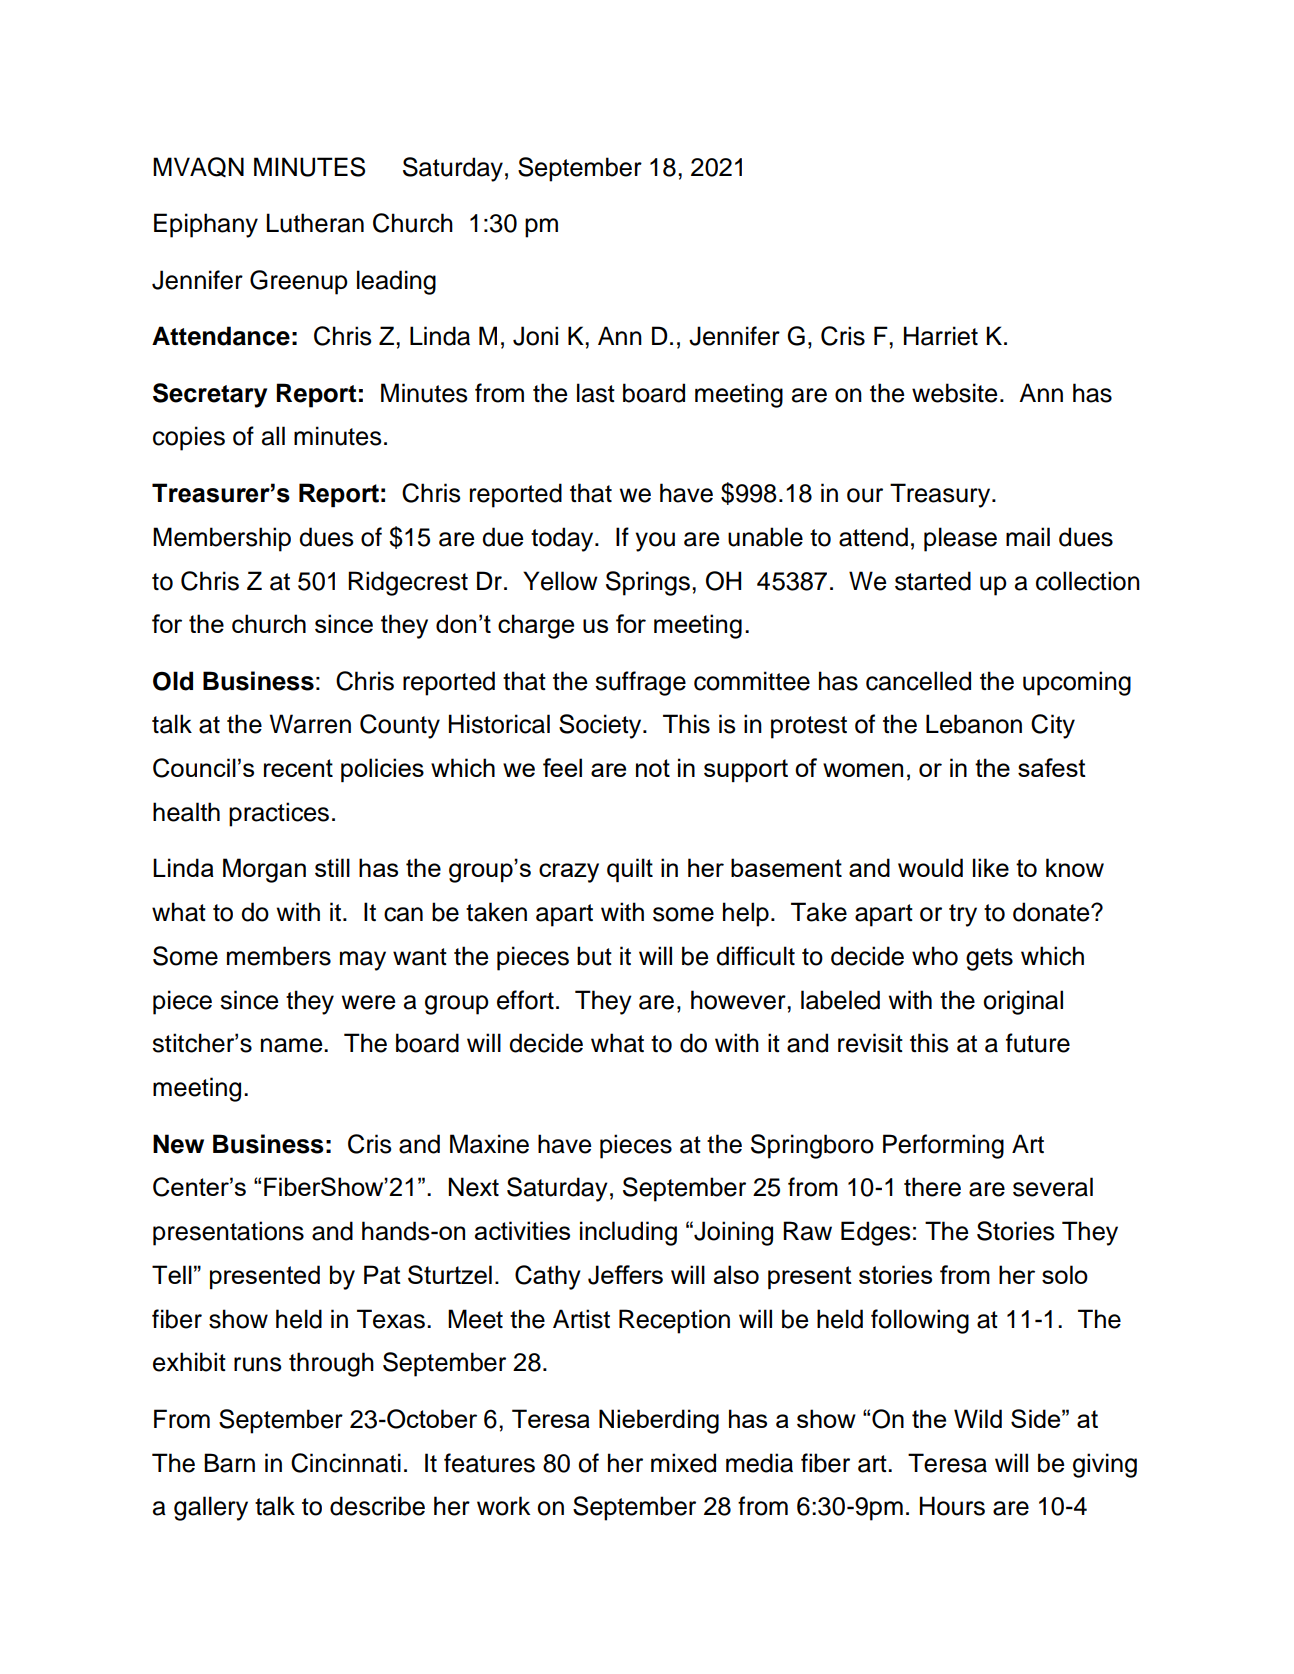 The image size is (1294, 1674). Describe the element at coordinates (683, 1463) in the image. I see `mixed` at that location.
